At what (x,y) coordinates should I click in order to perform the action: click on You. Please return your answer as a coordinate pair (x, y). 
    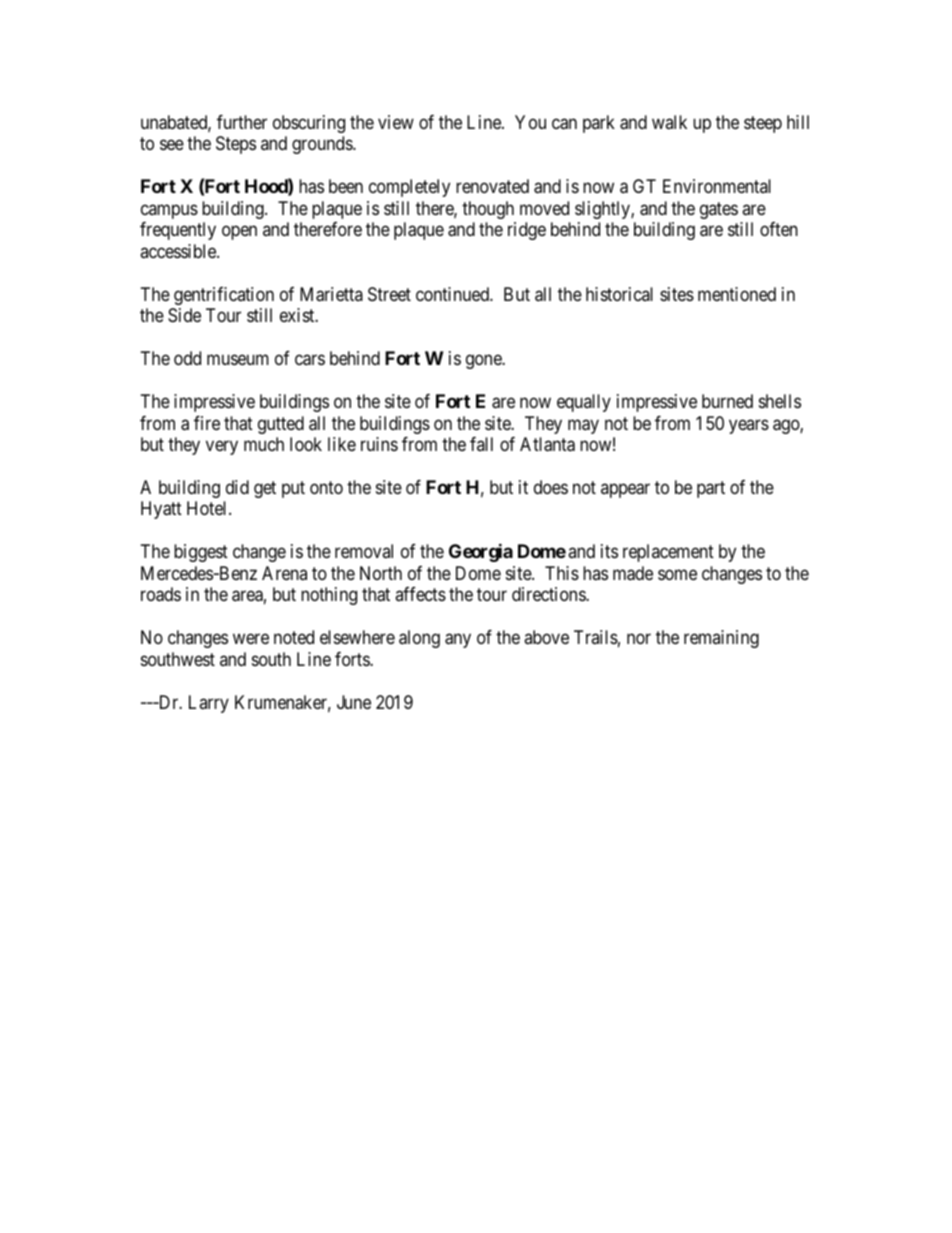
    Looking at the image, I should click on (530, 122).
